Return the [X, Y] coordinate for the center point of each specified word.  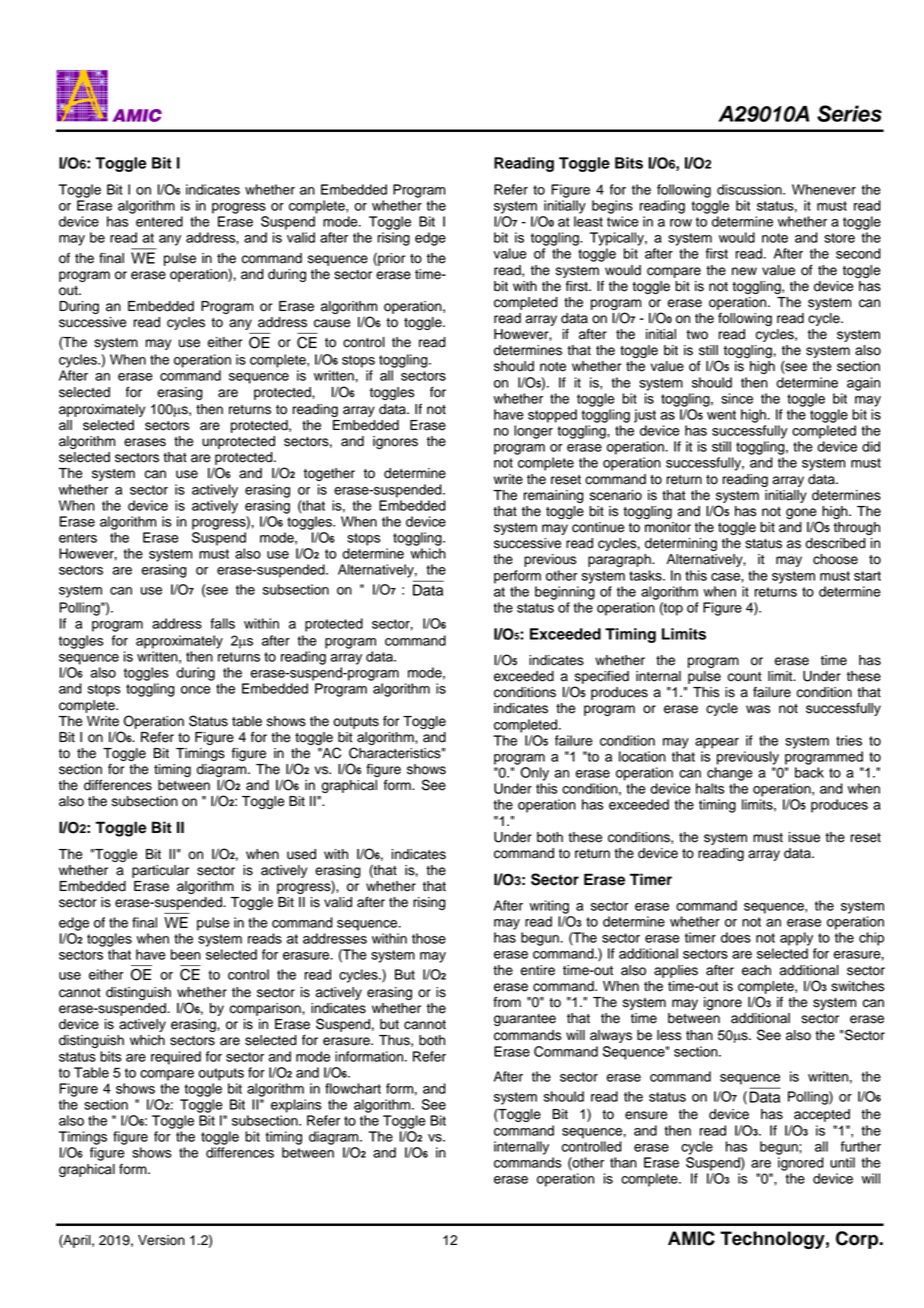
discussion [750, 189]
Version [161, 1240]
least [588, 221]
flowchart [353, 1088]
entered [159, 221]
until [842, 1162]
